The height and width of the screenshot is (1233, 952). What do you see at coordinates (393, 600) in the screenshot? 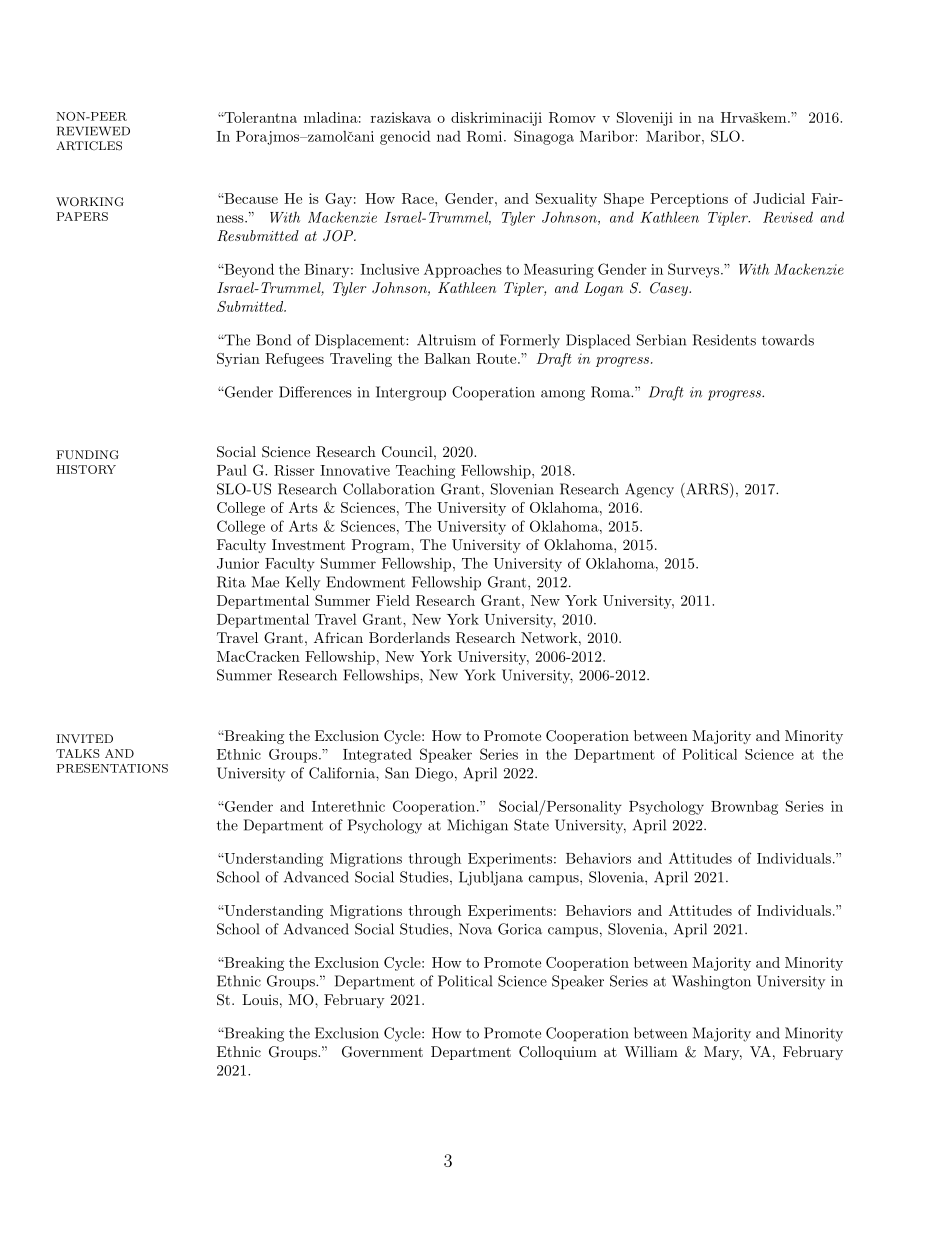
I see `Field` at bounding box center [393, 600].
